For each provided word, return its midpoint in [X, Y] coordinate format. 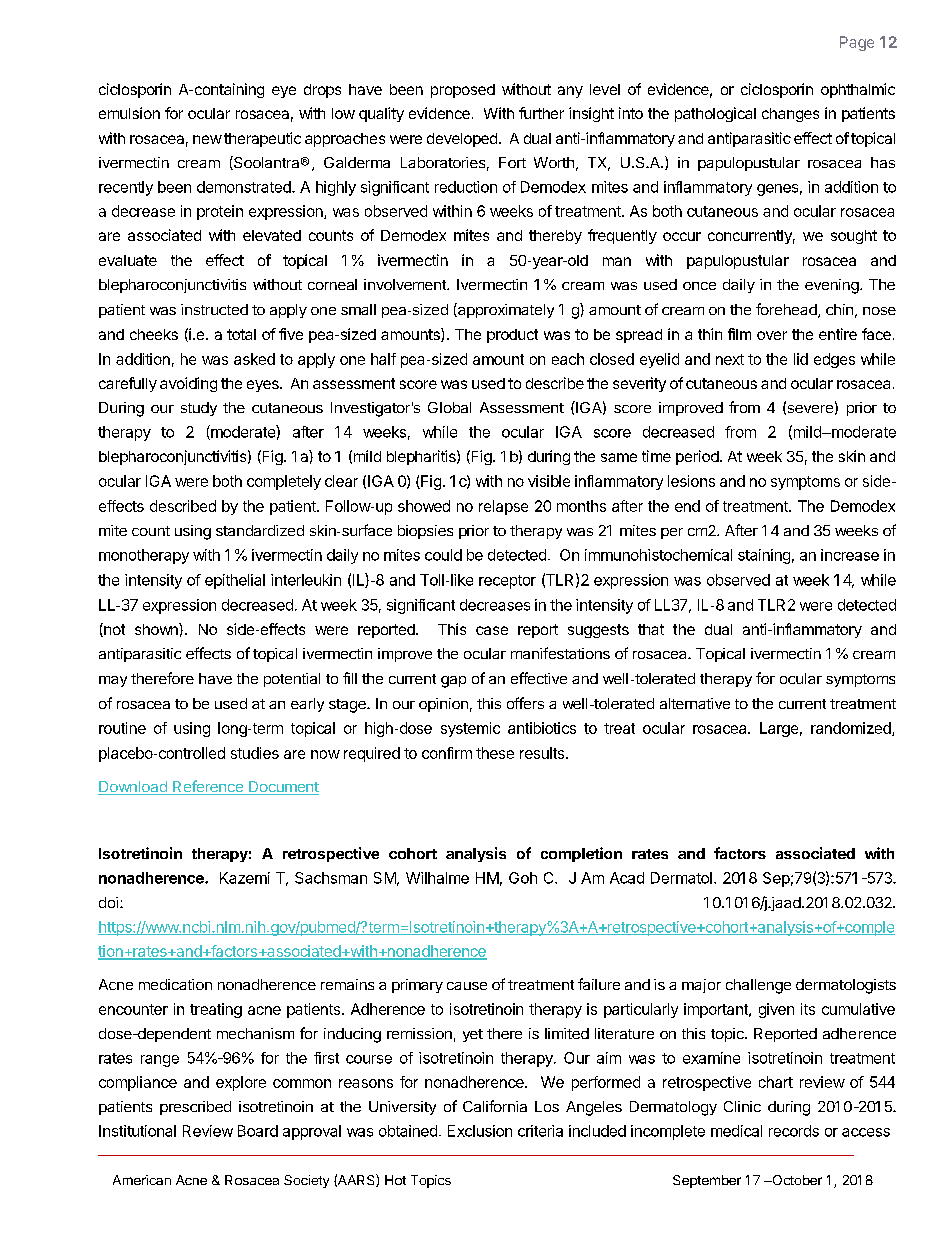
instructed [214, 309]
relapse [503, 507]
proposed [463, 91]
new [207, 139]
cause [467, 986]
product [512, 336]
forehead [787, 310]
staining [764, 556]
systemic [470, 729]
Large [779, 729]
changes [790, 115]
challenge [758, 986]
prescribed [195, 1108]
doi [108, 902]
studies [255, 753]
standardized [260, 530]
